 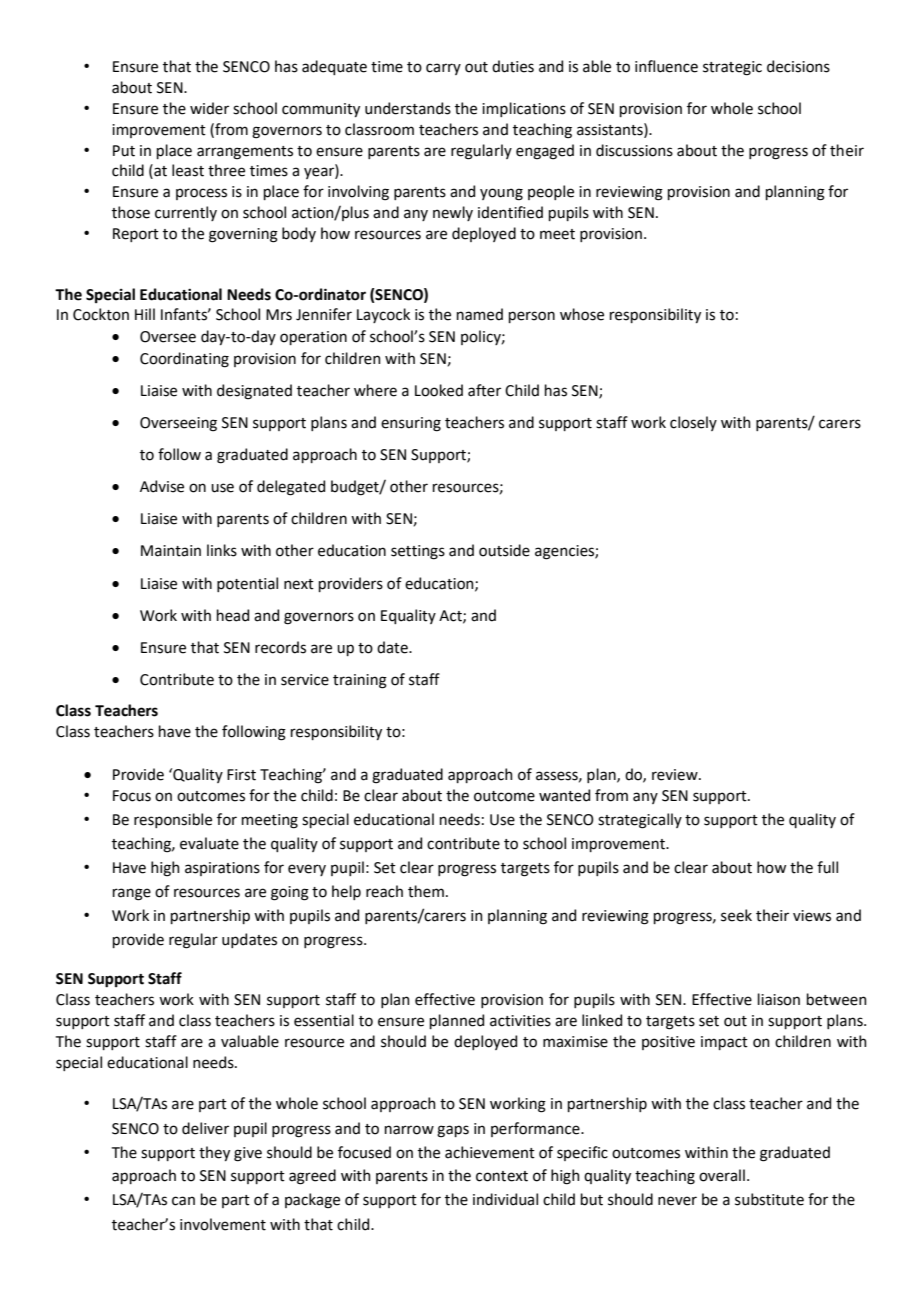 I want to click on carry, so click(x=443, y=69).
